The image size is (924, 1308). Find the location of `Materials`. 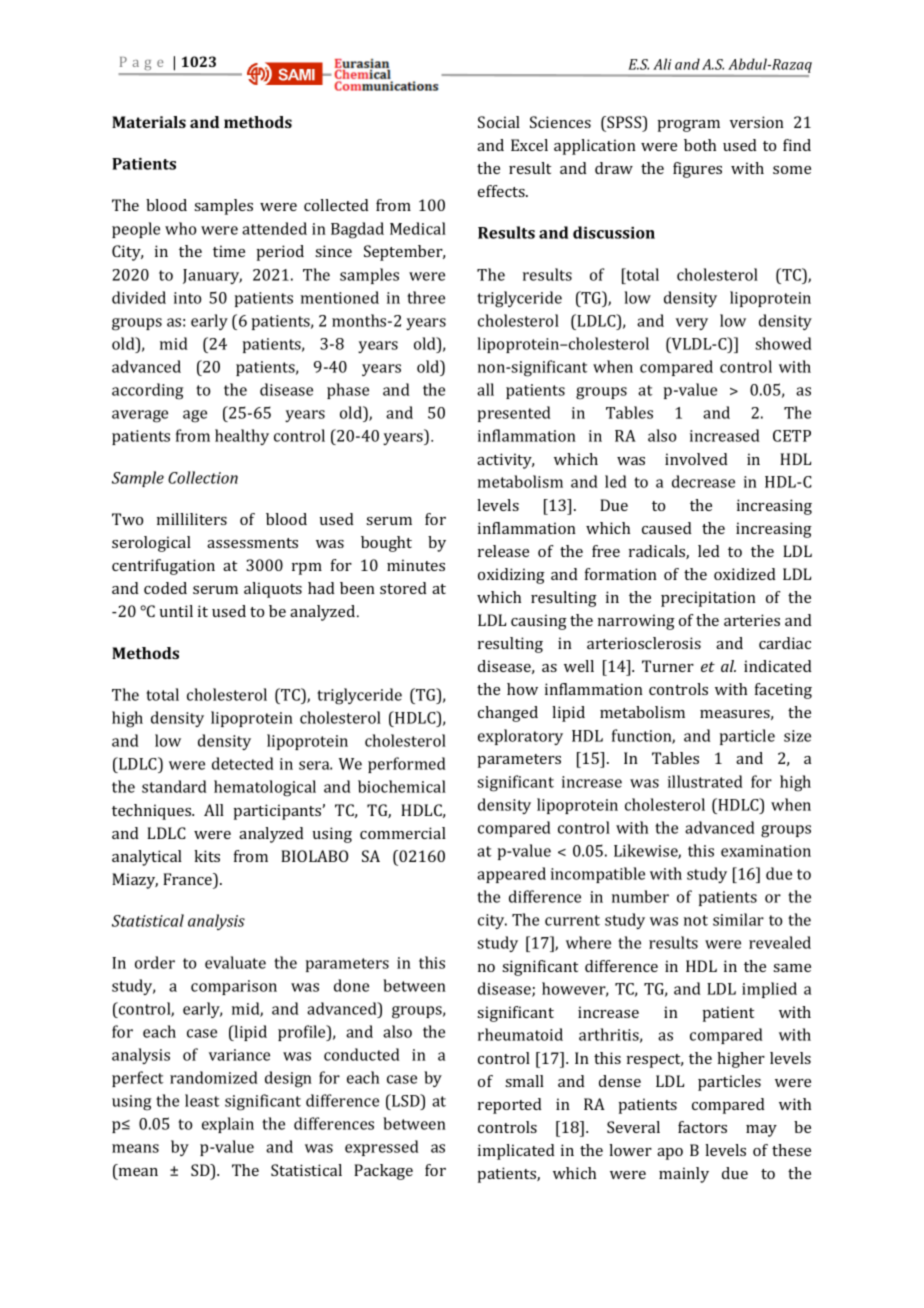

Materials is located at coordinates (149, 122).
